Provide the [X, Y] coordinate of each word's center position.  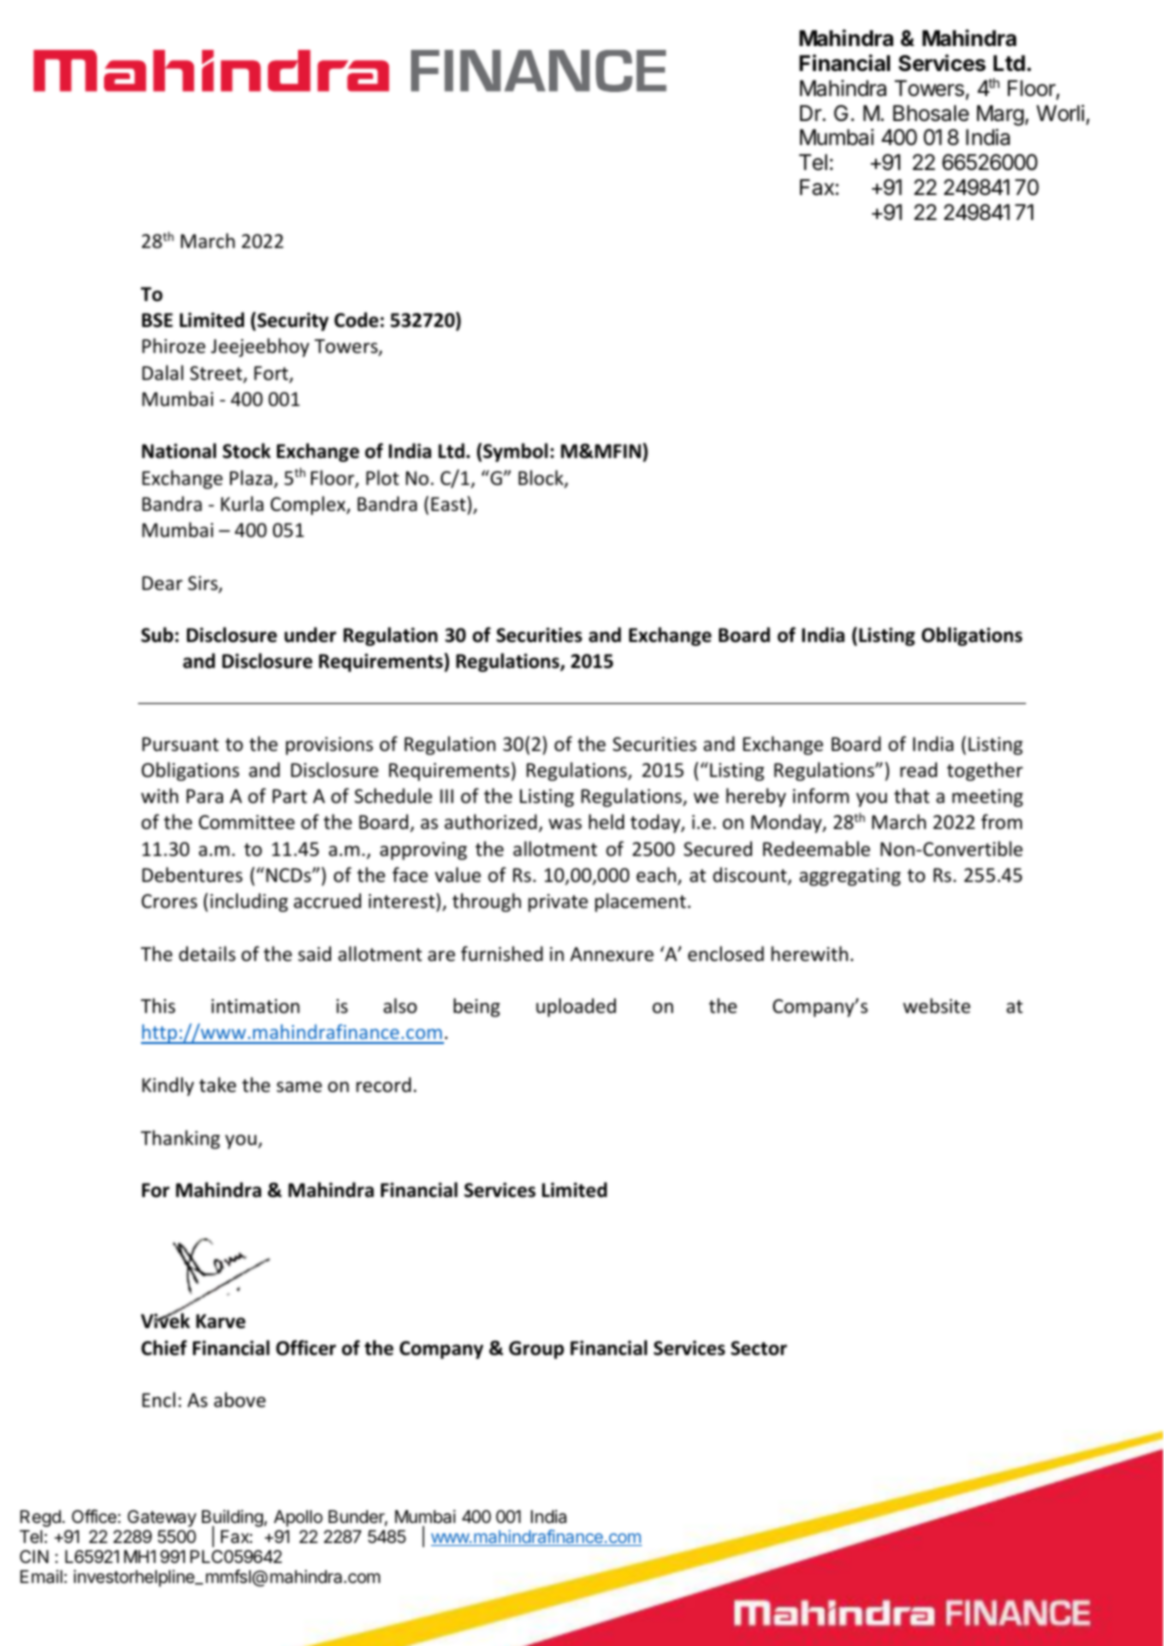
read [918, 769]
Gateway [162, 1518]
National [179, 451]
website [936, 1005]
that [912, 795]
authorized [490, 821]
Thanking [180, 1139]
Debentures [192, 874]
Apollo [298, 1518]
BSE [157, 320]
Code [357, 320]
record [383, 1084]
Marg [1000, 115]
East [449, 503]
